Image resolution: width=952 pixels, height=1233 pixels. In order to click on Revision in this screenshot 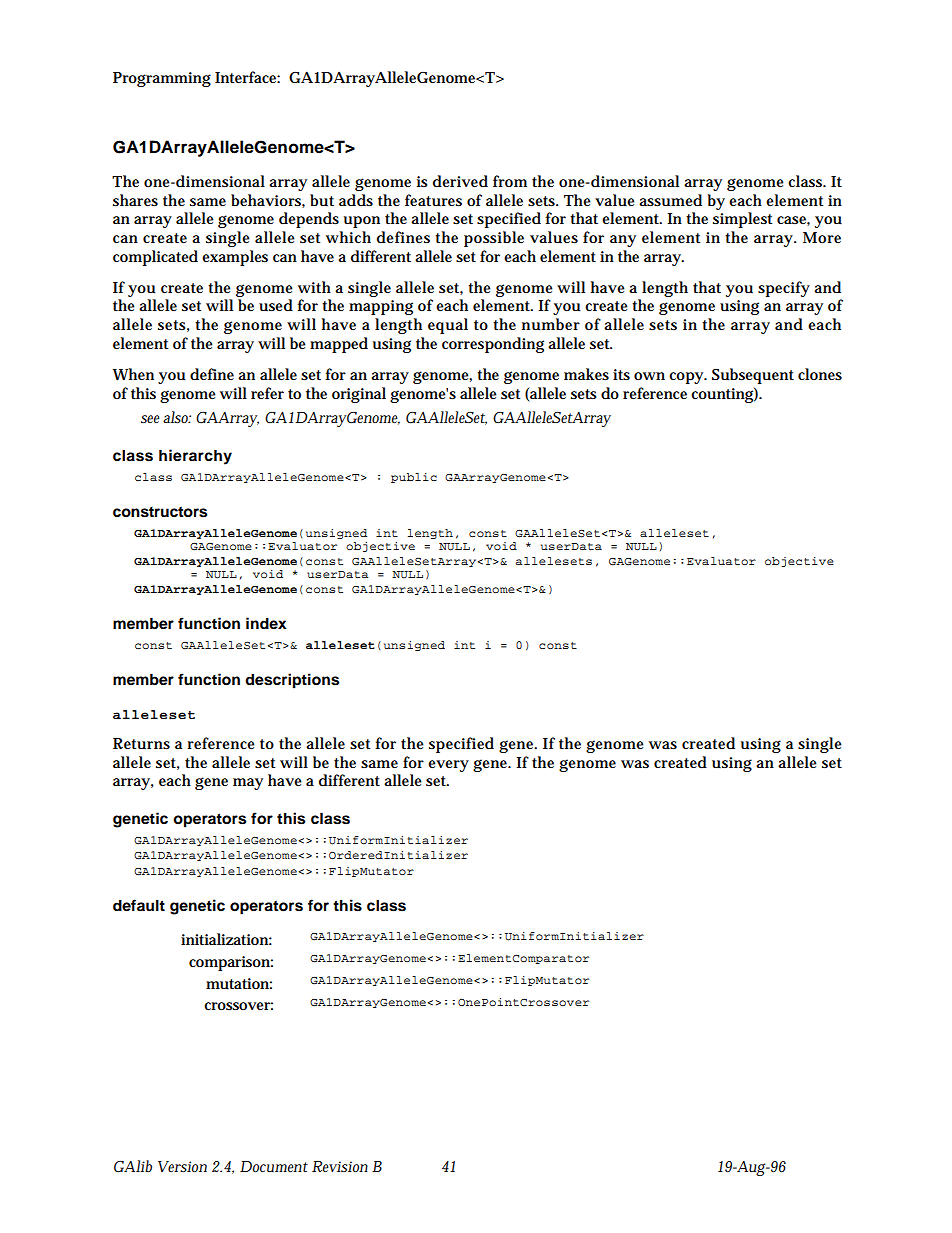, I will do `click(340, 1166)`.
